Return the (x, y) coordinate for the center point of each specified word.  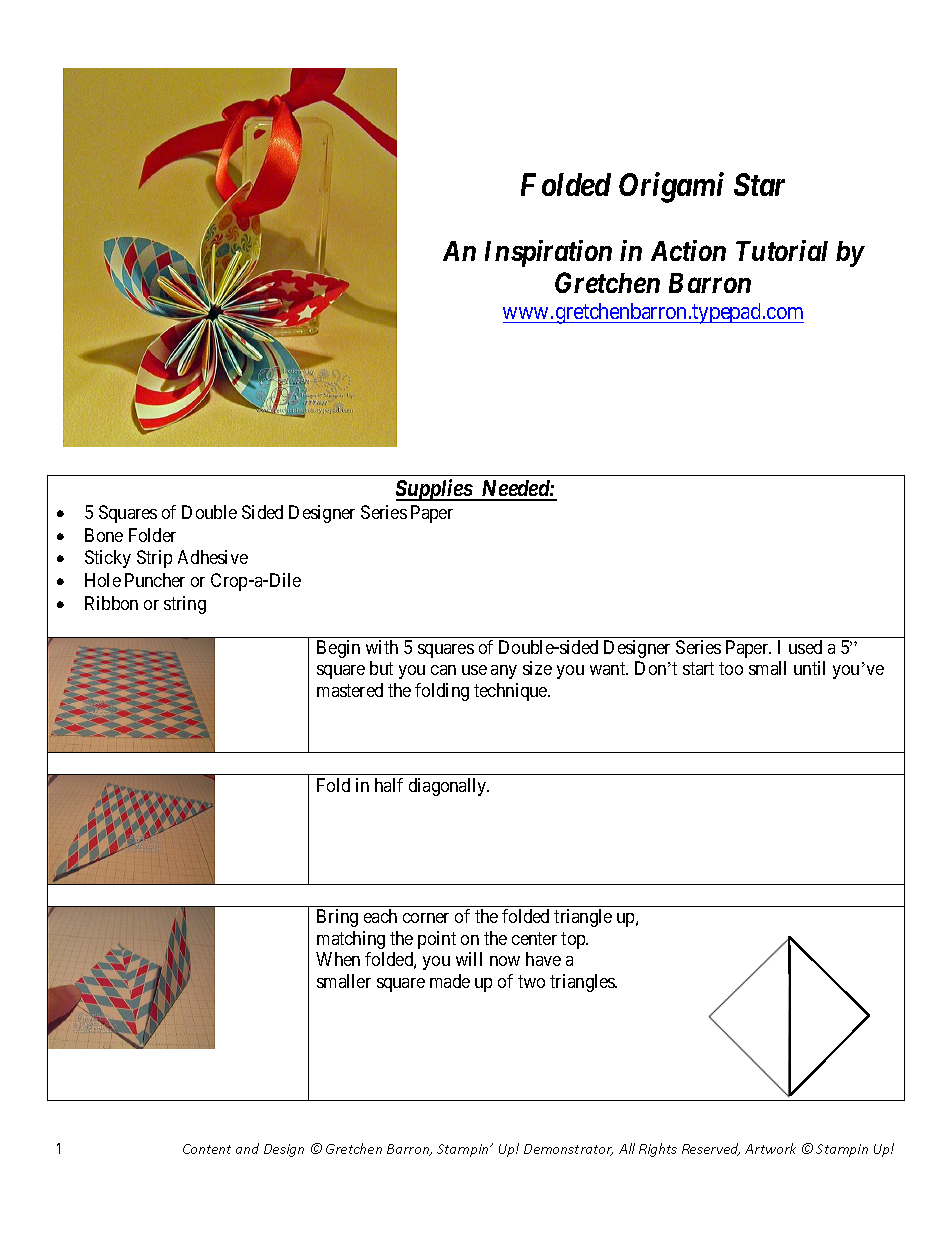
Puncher (155, 580)
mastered (350, 690)
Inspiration (548, 253)
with (382, 647)
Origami (671, 187)
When (338, 959)
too (731, 668)
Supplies (434, 490)
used (805, 647)
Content (207, 1149)
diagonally (449, 787)
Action (688, 250)
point (437, 940)
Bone (104, 535)
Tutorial (782, 250)
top (574, 940)
